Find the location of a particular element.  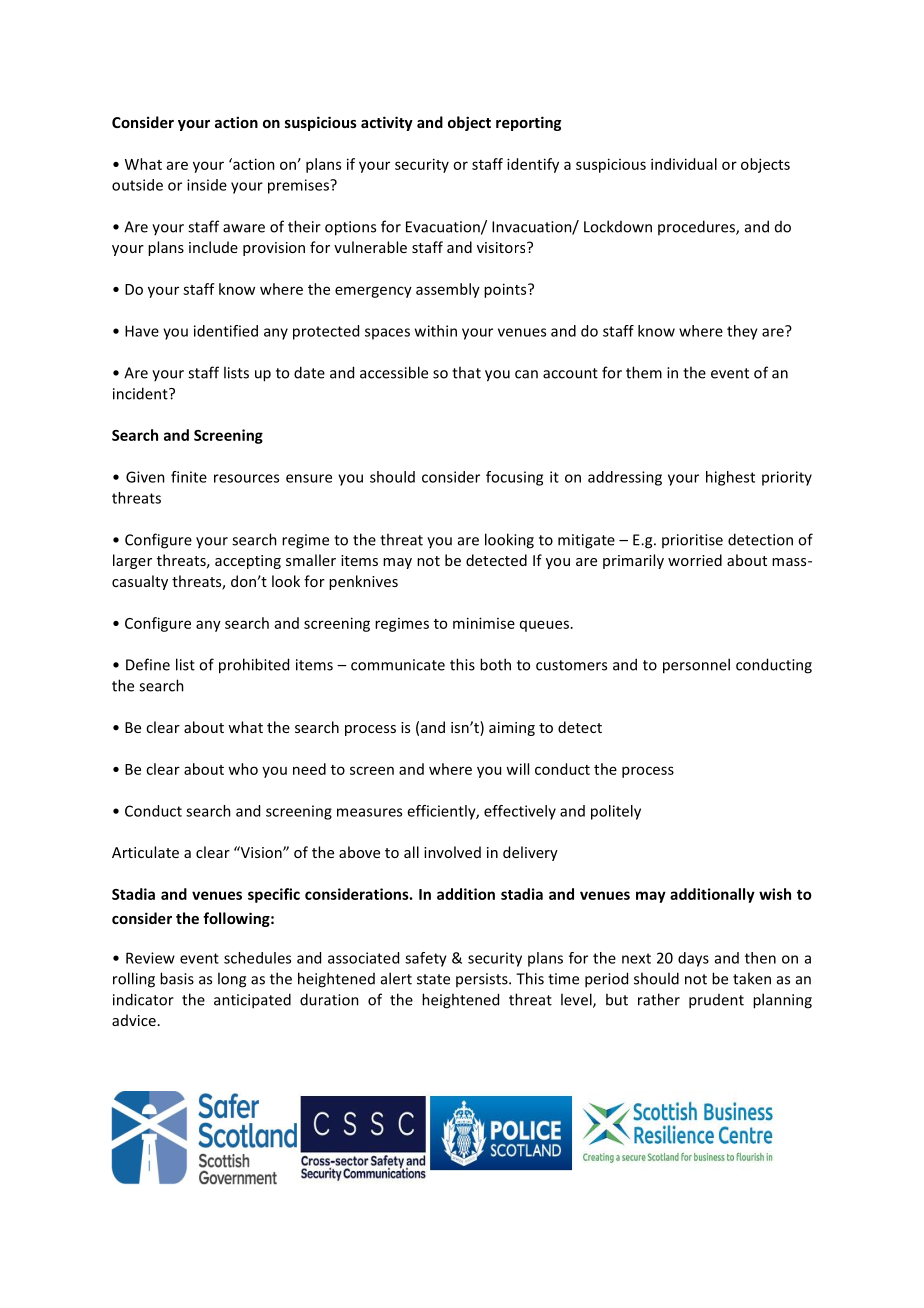

individual is located at coordinates (684, 164).
